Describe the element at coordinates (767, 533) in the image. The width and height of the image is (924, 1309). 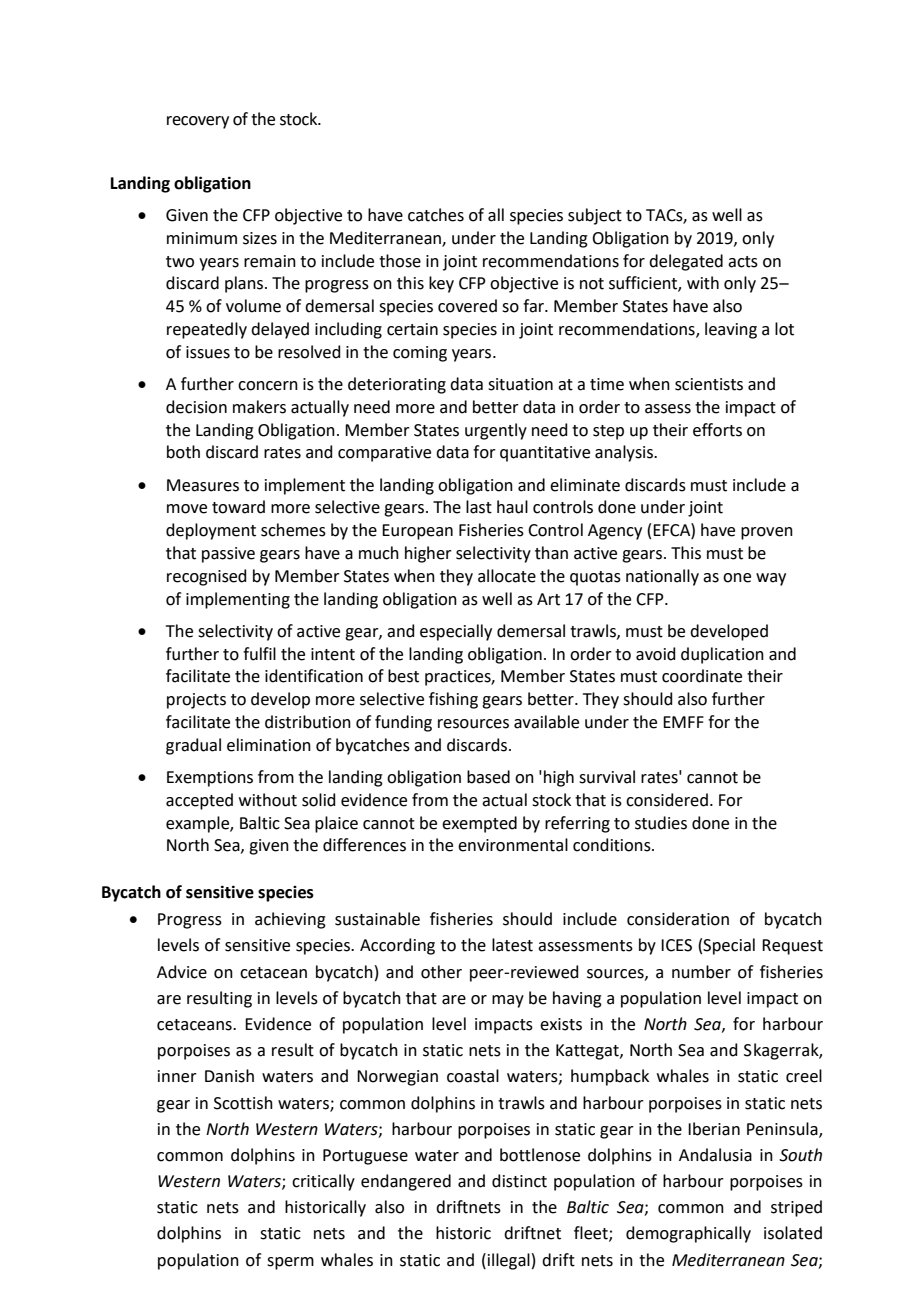
I see `proven` at that location.
